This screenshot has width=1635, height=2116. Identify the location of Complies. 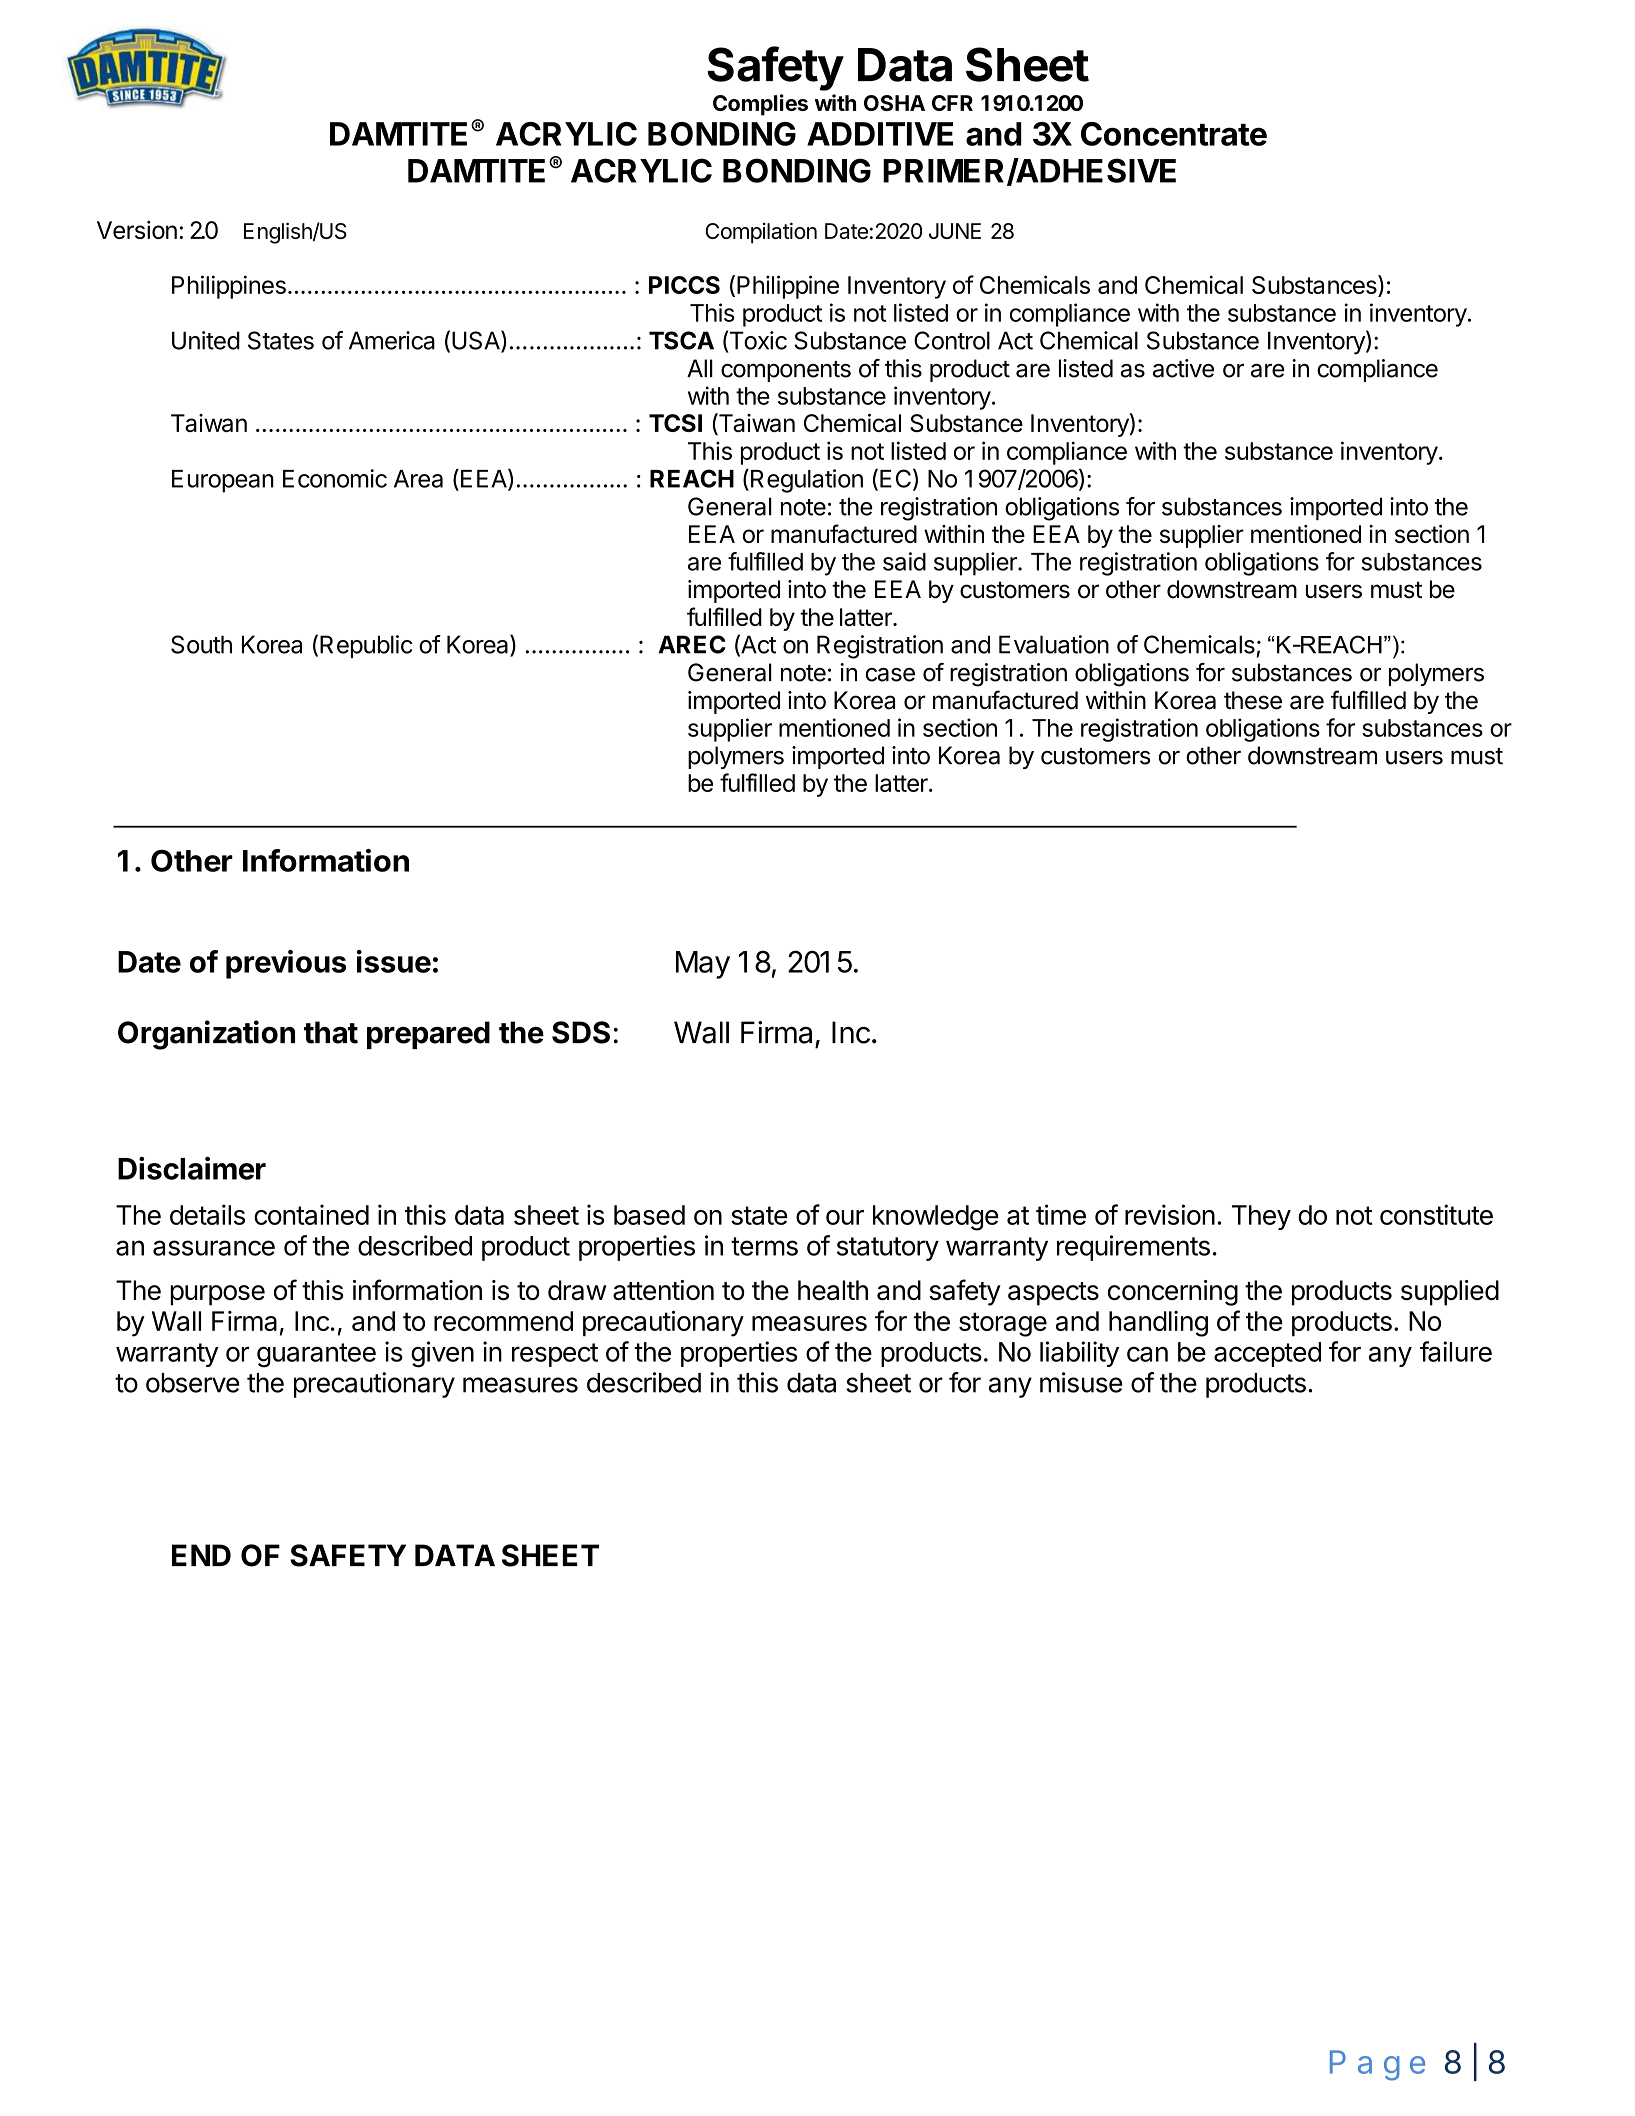
(760, 105).
